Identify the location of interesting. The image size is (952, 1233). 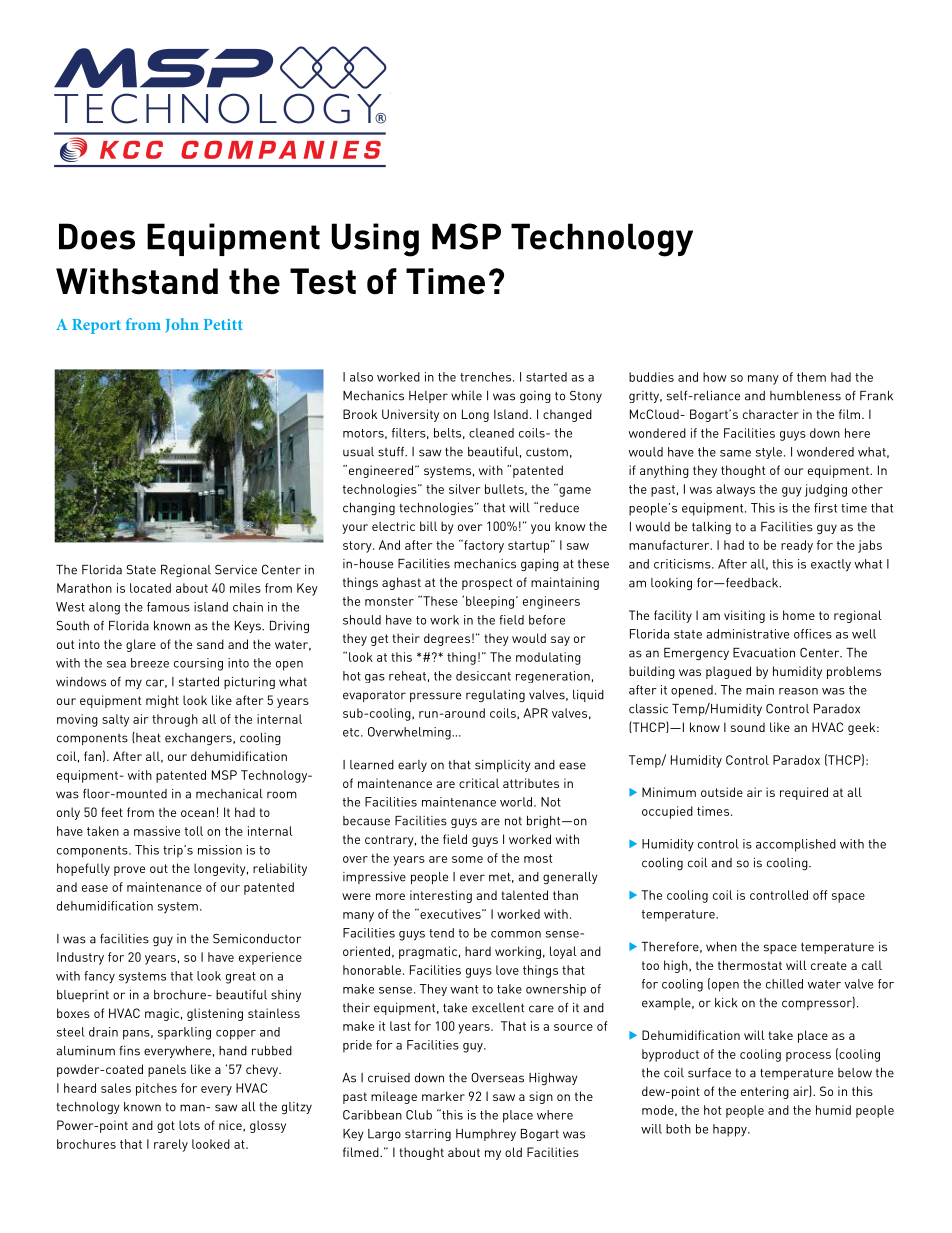
(441, 896).
